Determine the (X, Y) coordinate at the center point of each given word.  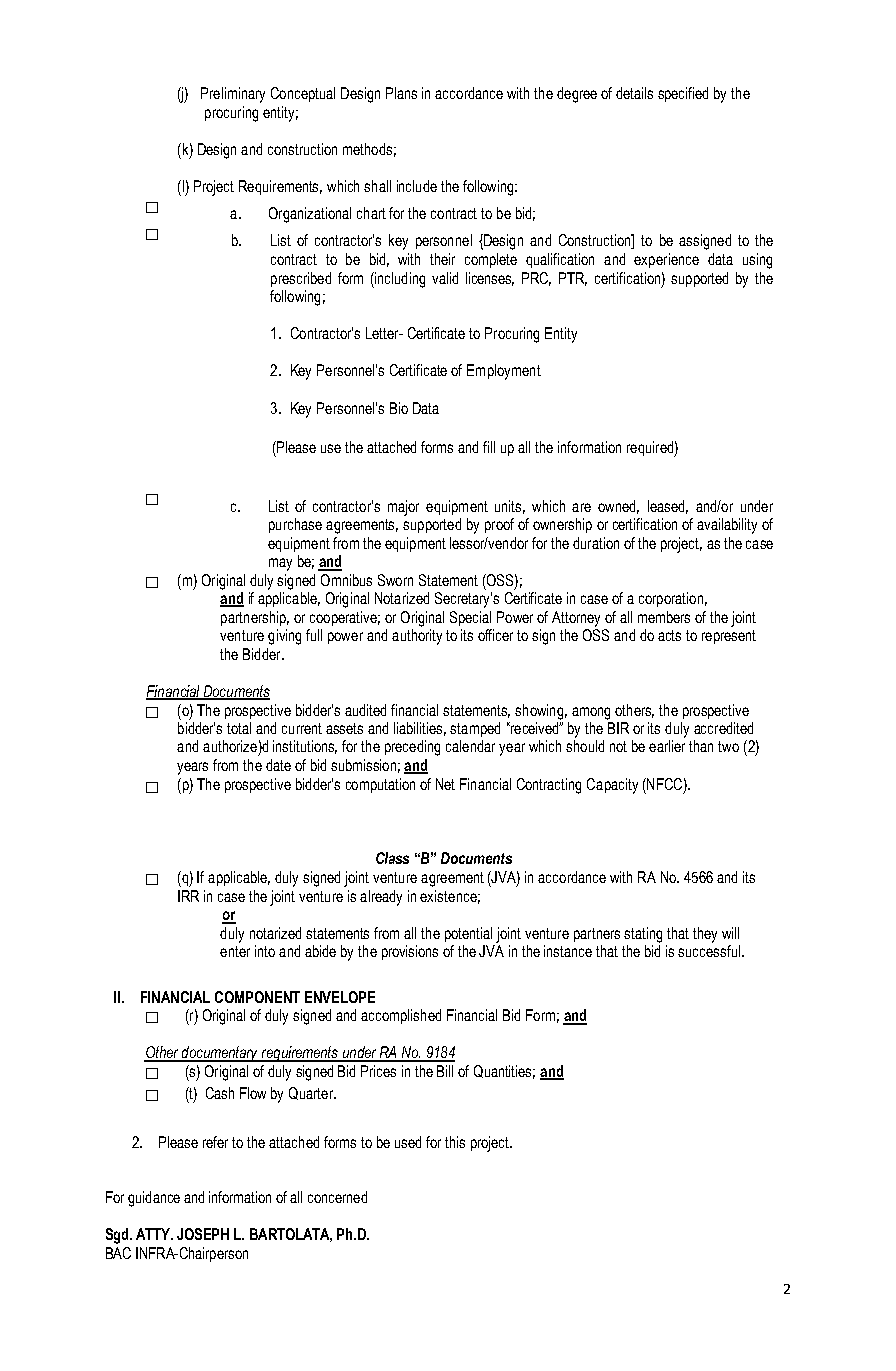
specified (683, 94)
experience (666, 260)
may (280, 564)
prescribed (301, 279)
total (239, 728)
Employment (504, 372)
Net (445, 784)
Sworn (395, 580)
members (664, 617)
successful (709, 951)
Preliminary (233, 95)
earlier (667, 746)
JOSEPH (203, 1234)
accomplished (401, 1016)
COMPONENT (257, 997)
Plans (401, 93)
